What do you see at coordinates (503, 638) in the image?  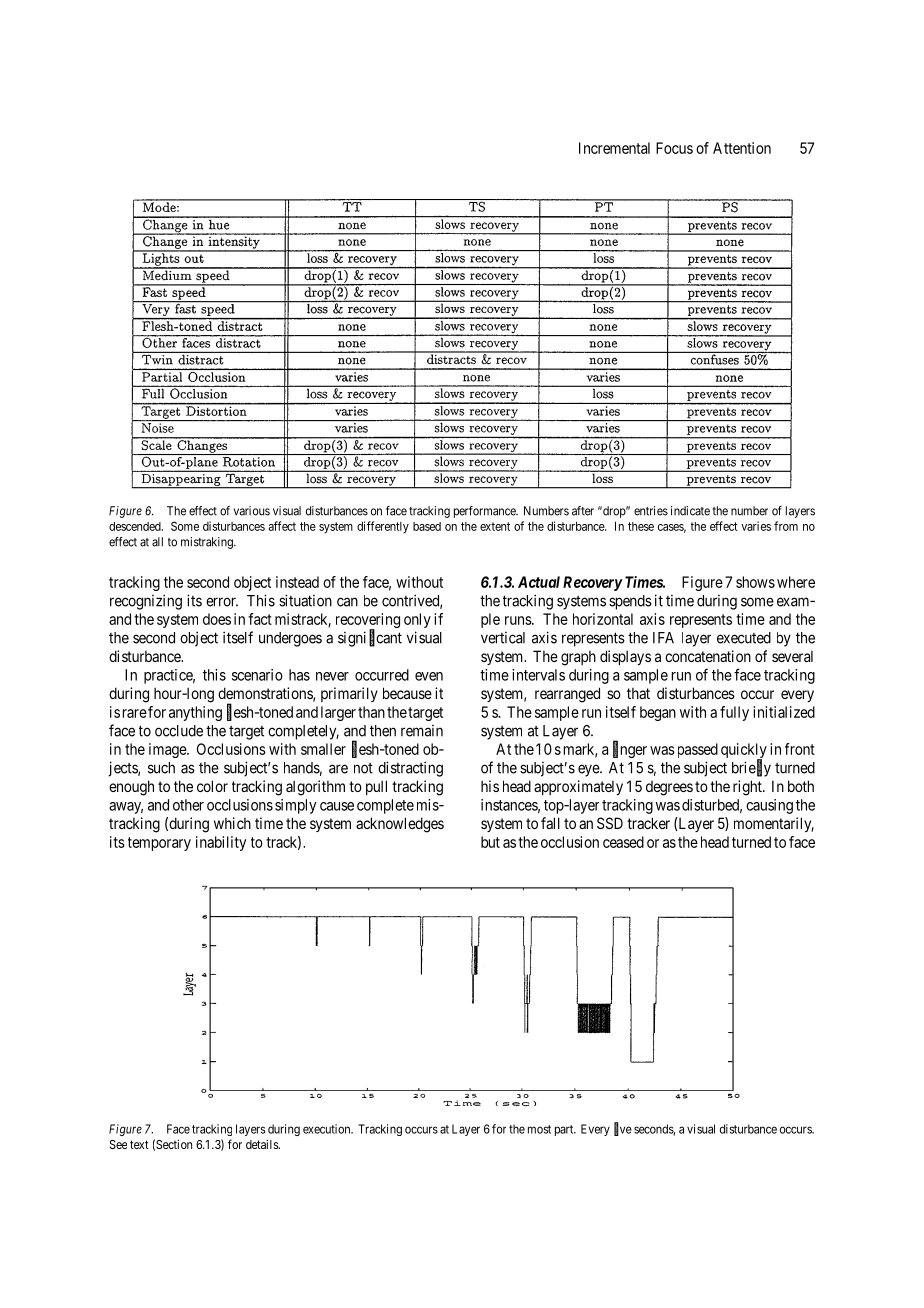 I see `vertical` at bounding box center [503, 638].
